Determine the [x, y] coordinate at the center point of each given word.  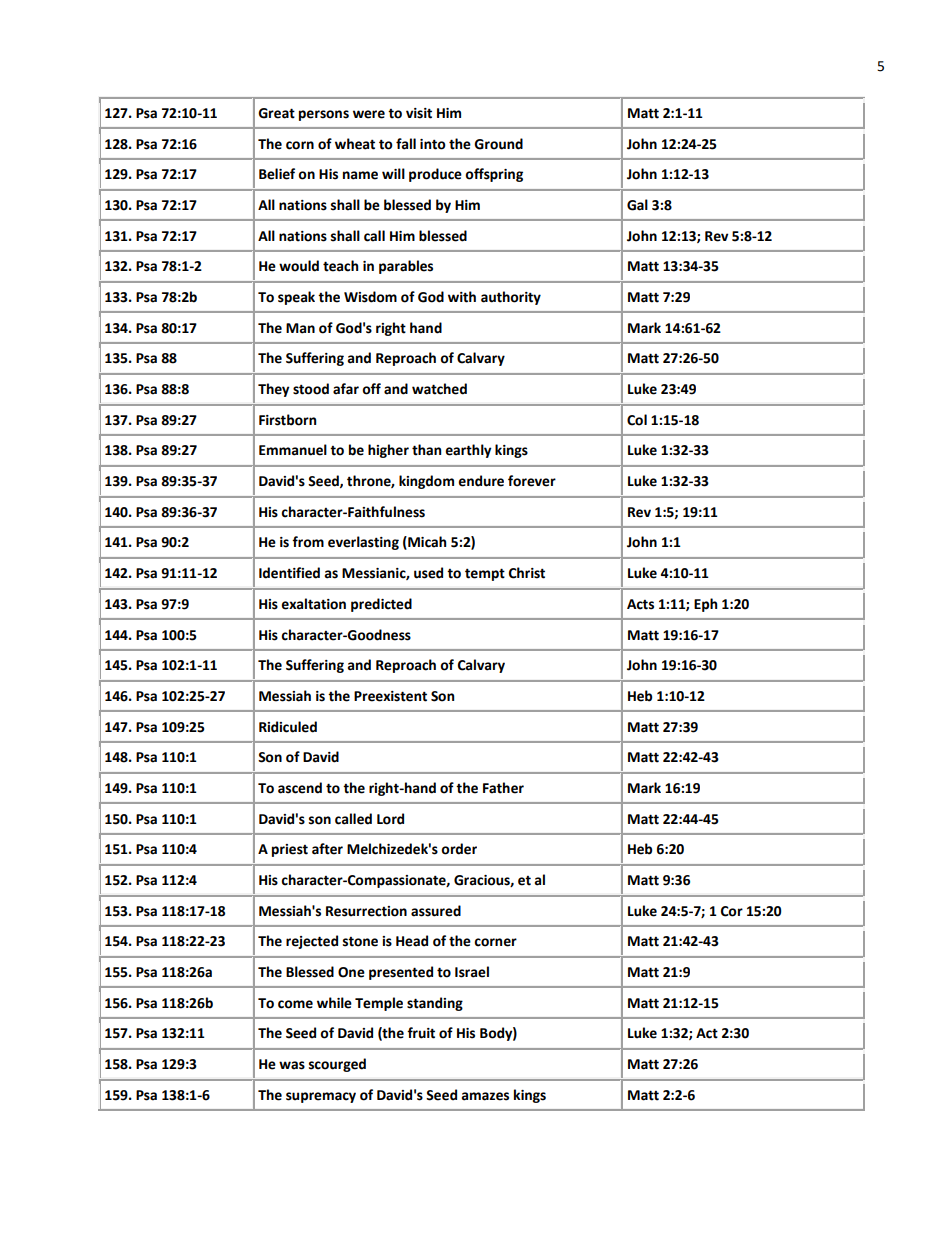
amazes [485, 1096]
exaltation [313, 604]
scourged [337, 1065]
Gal [637, 205]
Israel [472, 972]
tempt [485, 574]
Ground [498, 144]
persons [324, 115]
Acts [640, 604]
